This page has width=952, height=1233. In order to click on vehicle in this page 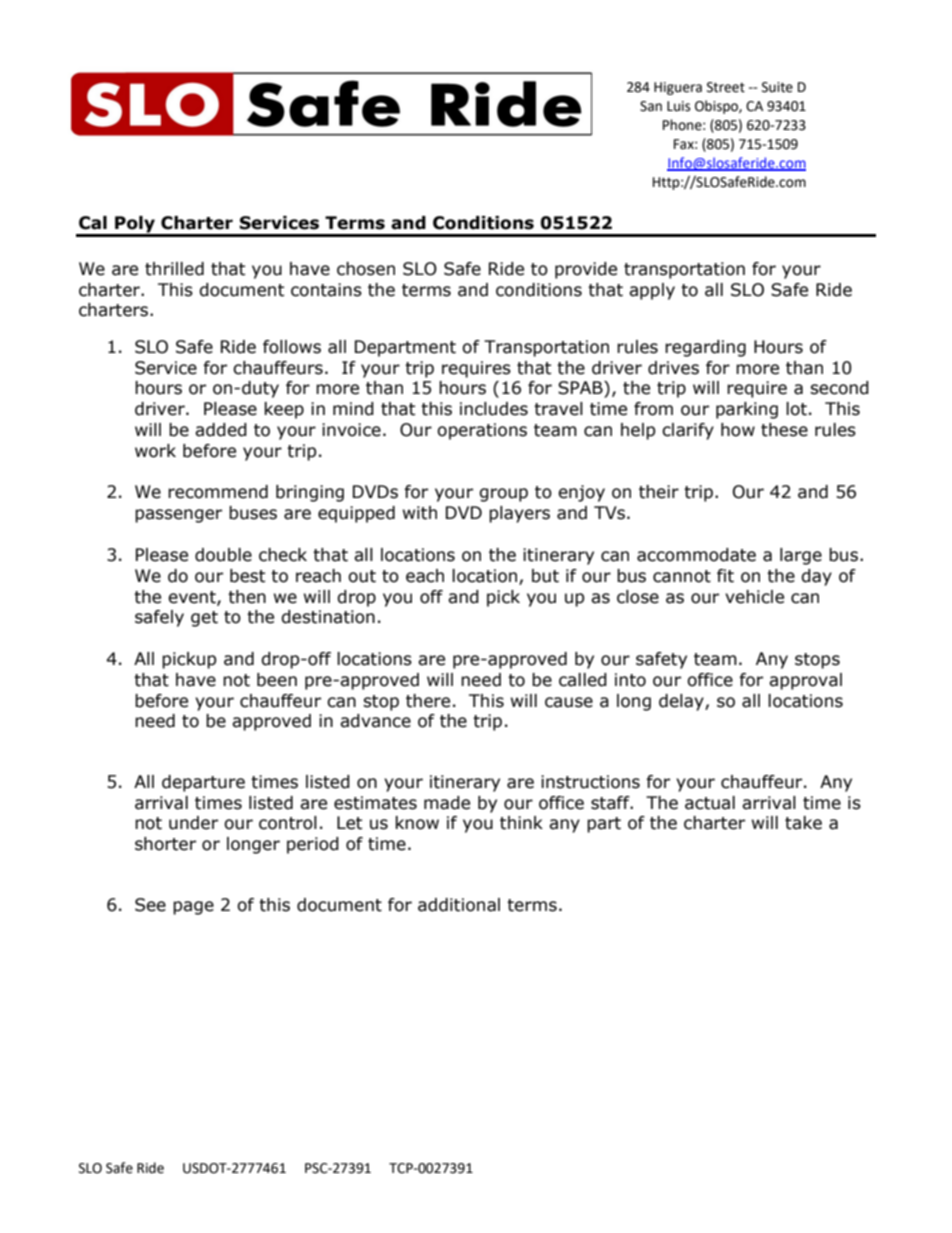, I will do `click(754, 597)`.
